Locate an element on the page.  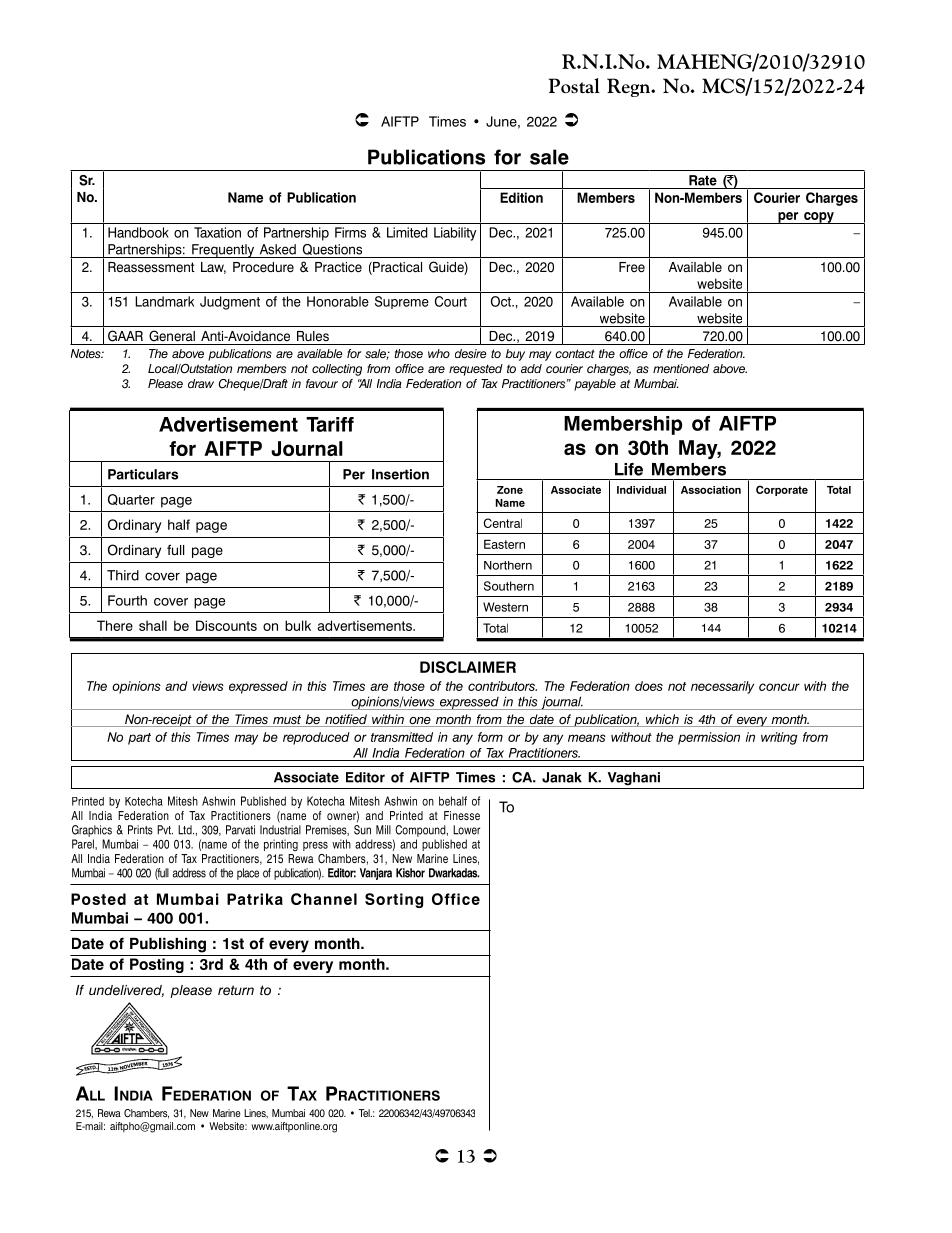
Postal is located at coordinates (574, 86).
